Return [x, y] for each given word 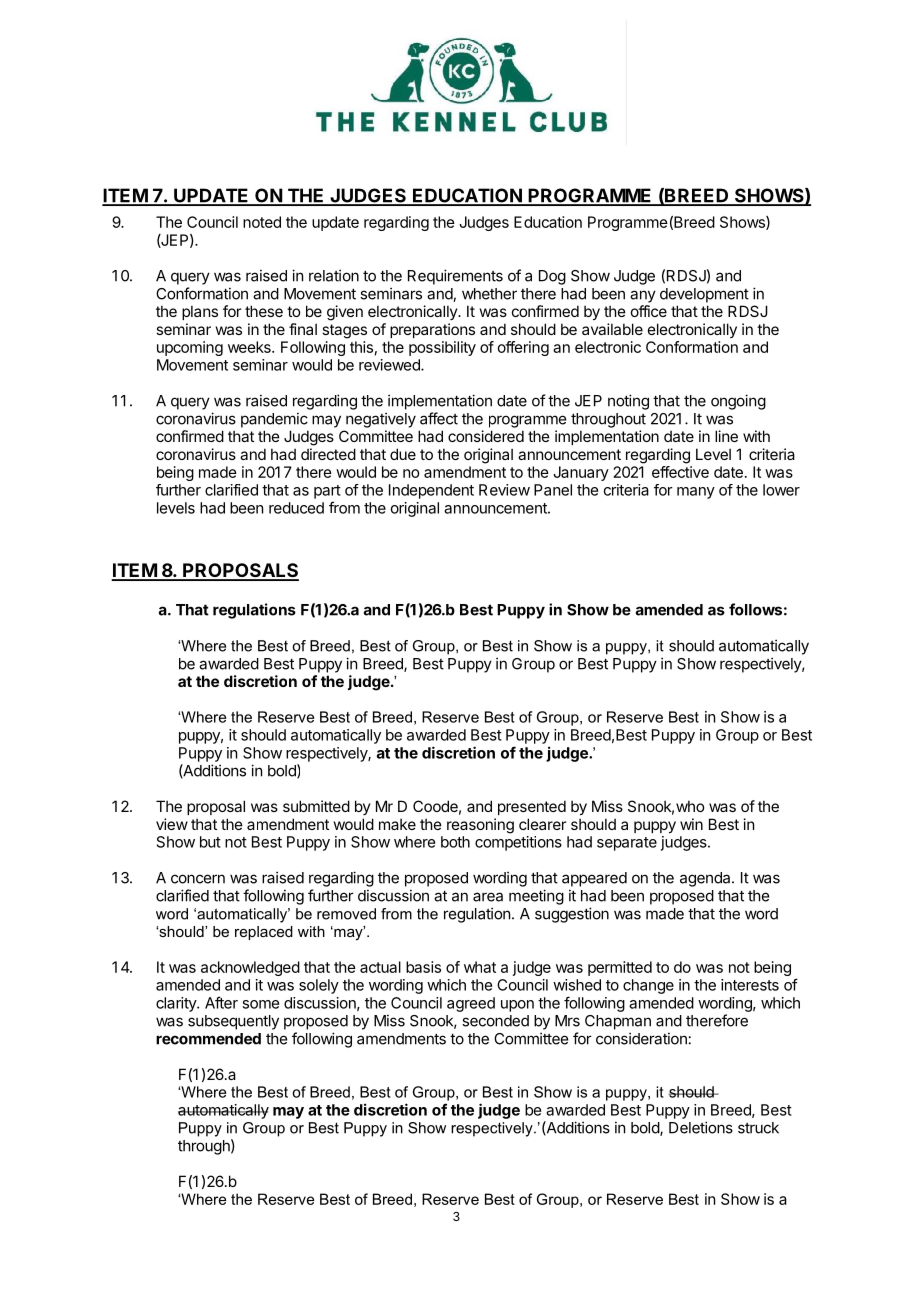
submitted [316, 806]
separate [627, 844]
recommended [208, 1039]
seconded [495, 1021]
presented [532, 807]
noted [262, 222]
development [704, 295]
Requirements [455, 277]
